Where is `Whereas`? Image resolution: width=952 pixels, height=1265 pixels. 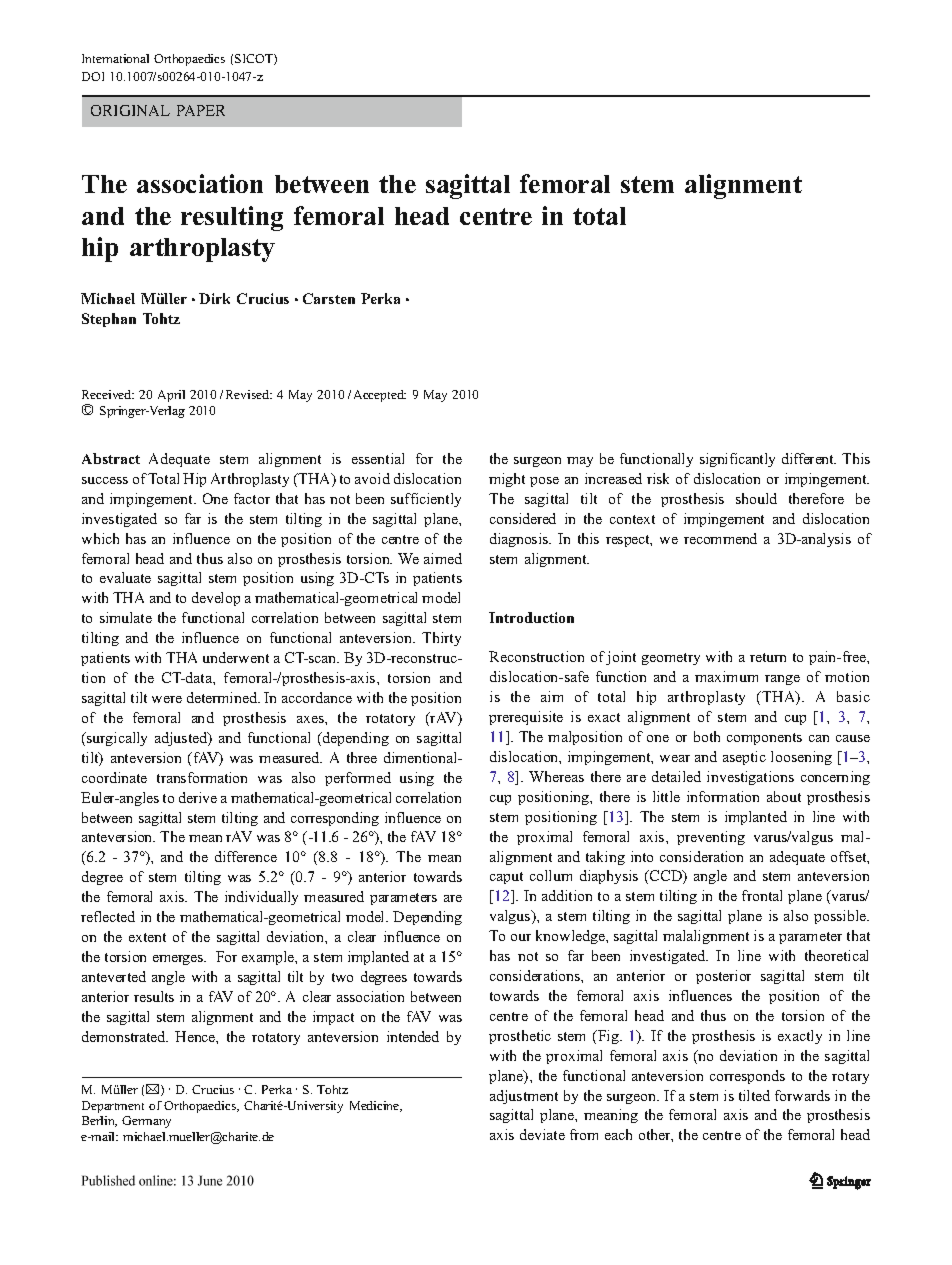 Whereas is located at coordinates (556, 776).
